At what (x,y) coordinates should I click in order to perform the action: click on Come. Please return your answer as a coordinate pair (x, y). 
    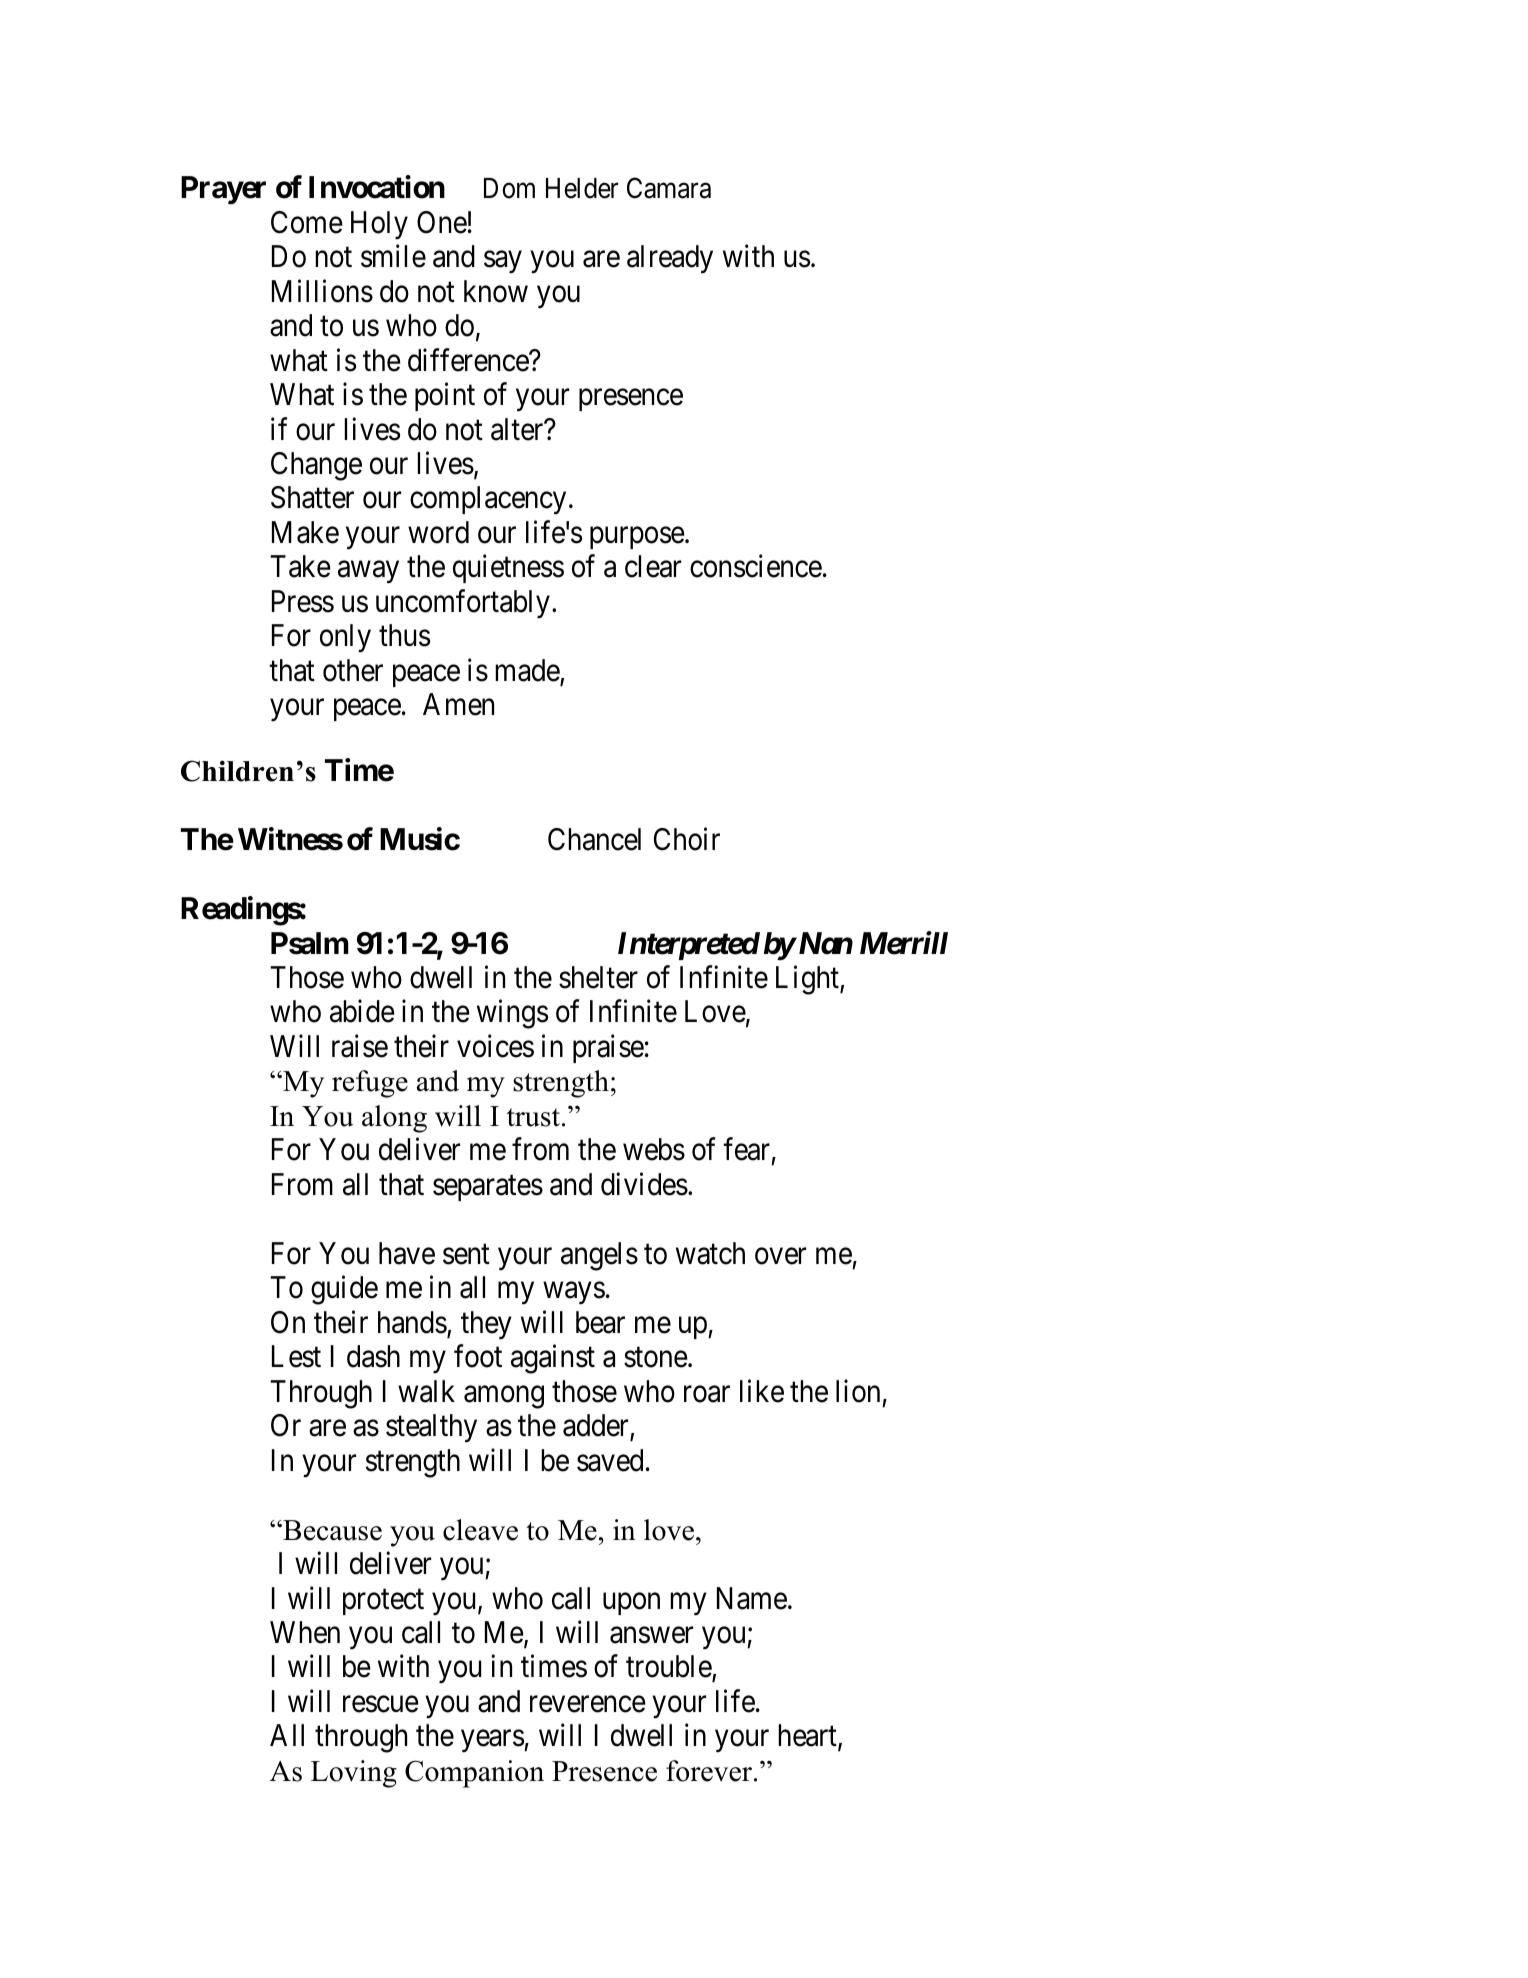
    Looking at the image, I should click on (307, 222).
